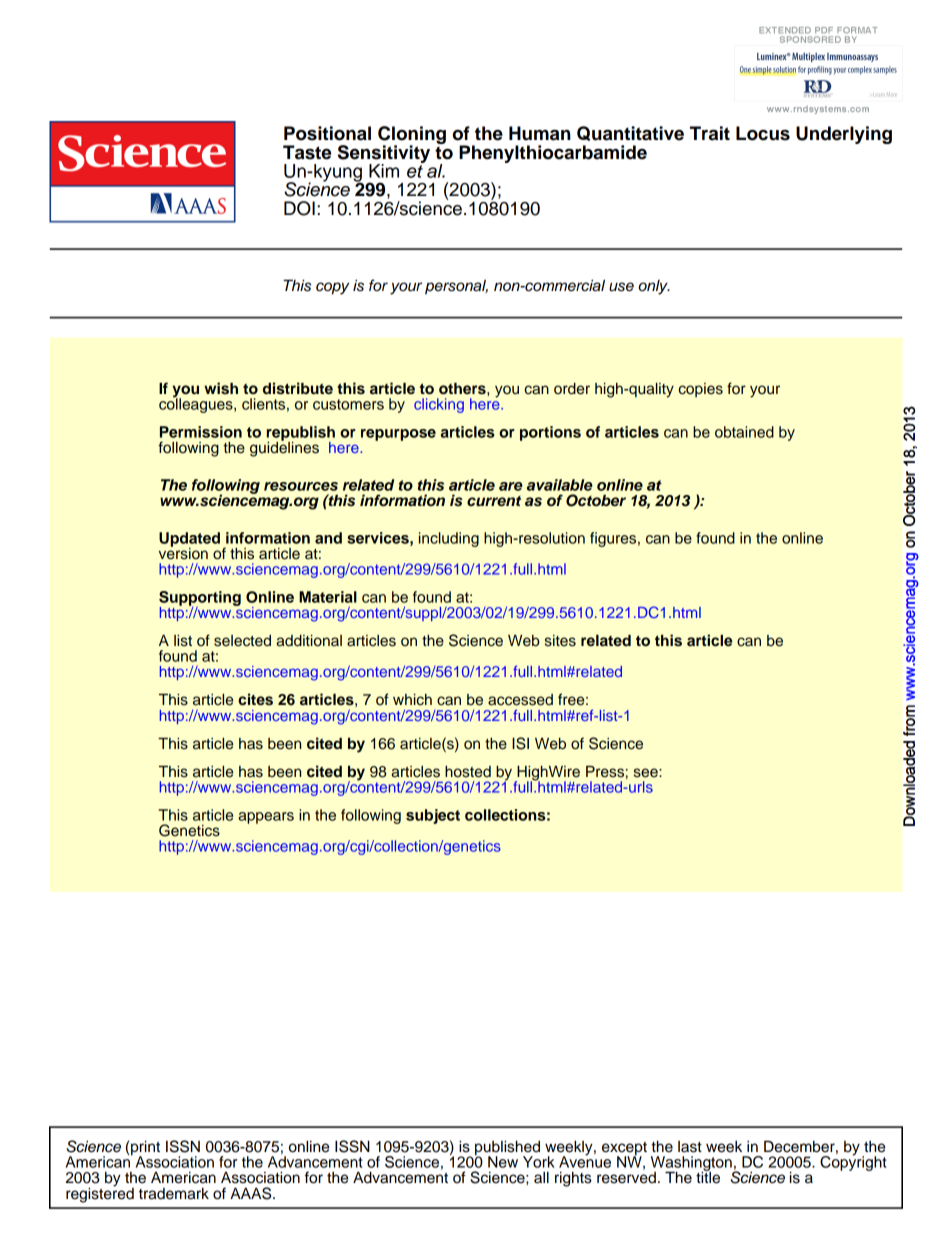 This screenshot has width=952, height=1233. I want to click on Permission, so click(201, 432).
